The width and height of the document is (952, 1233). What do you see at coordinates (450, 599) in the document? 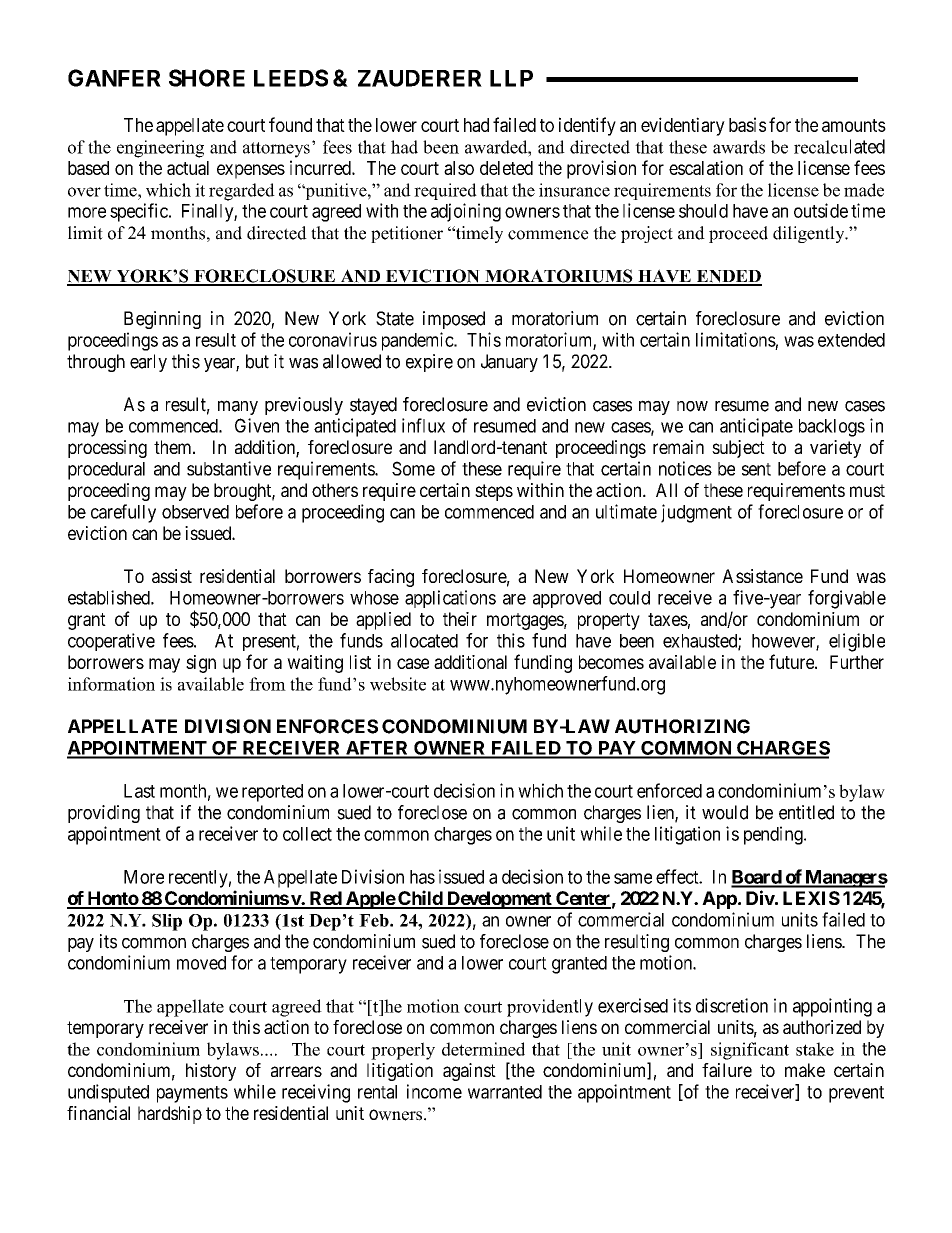
I see `applications` at bounding box center [450, 599].
